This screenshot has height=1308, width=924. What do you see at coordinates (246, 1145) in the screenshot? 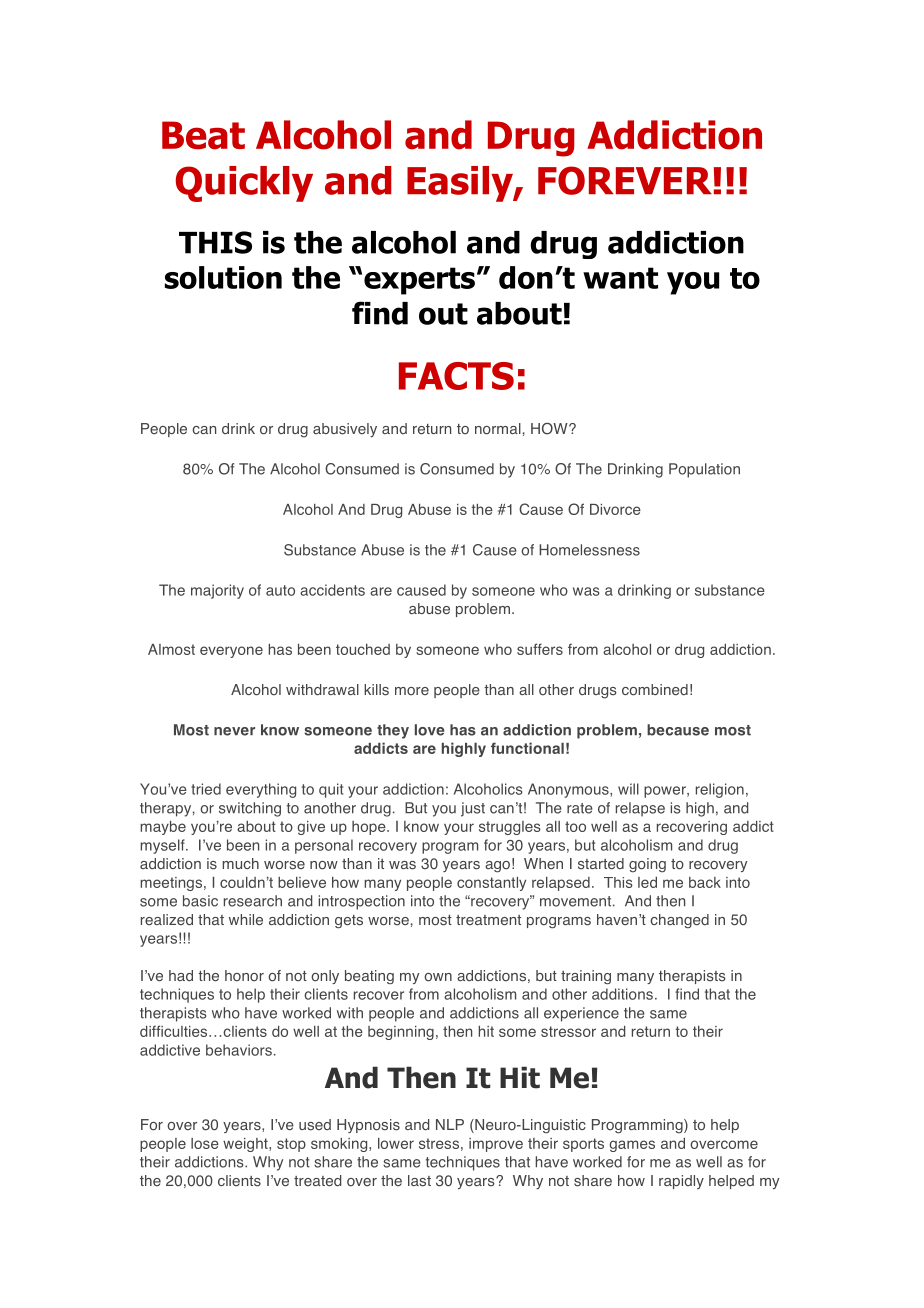
I see `weight` at bounding box center [246, 1145].
